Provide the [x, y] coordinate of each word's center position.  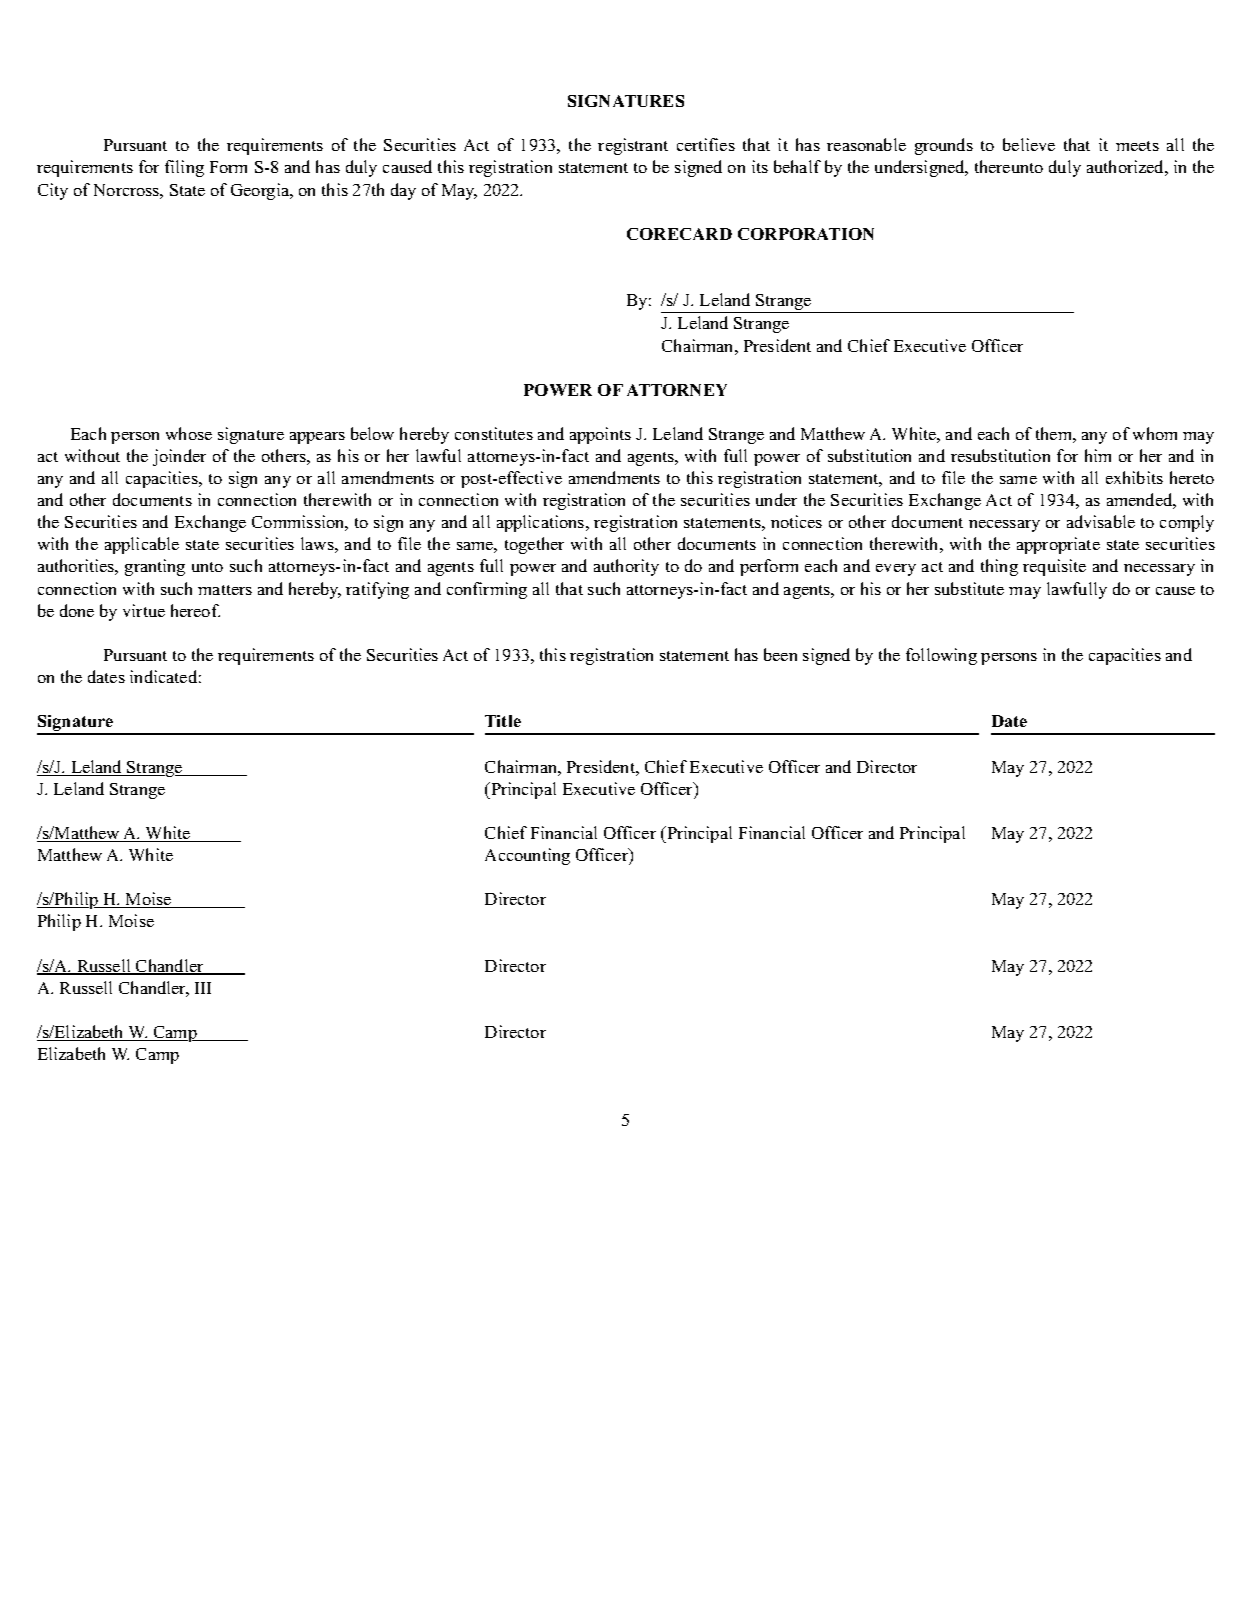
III [203, 988]
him [1098, 455]
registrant [633, 146]
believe [1029, 144]
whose [189, 433]
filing [184, 168]
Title [503, 721]
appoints [600, 435]
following [941, 656]
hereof [195, 610]
